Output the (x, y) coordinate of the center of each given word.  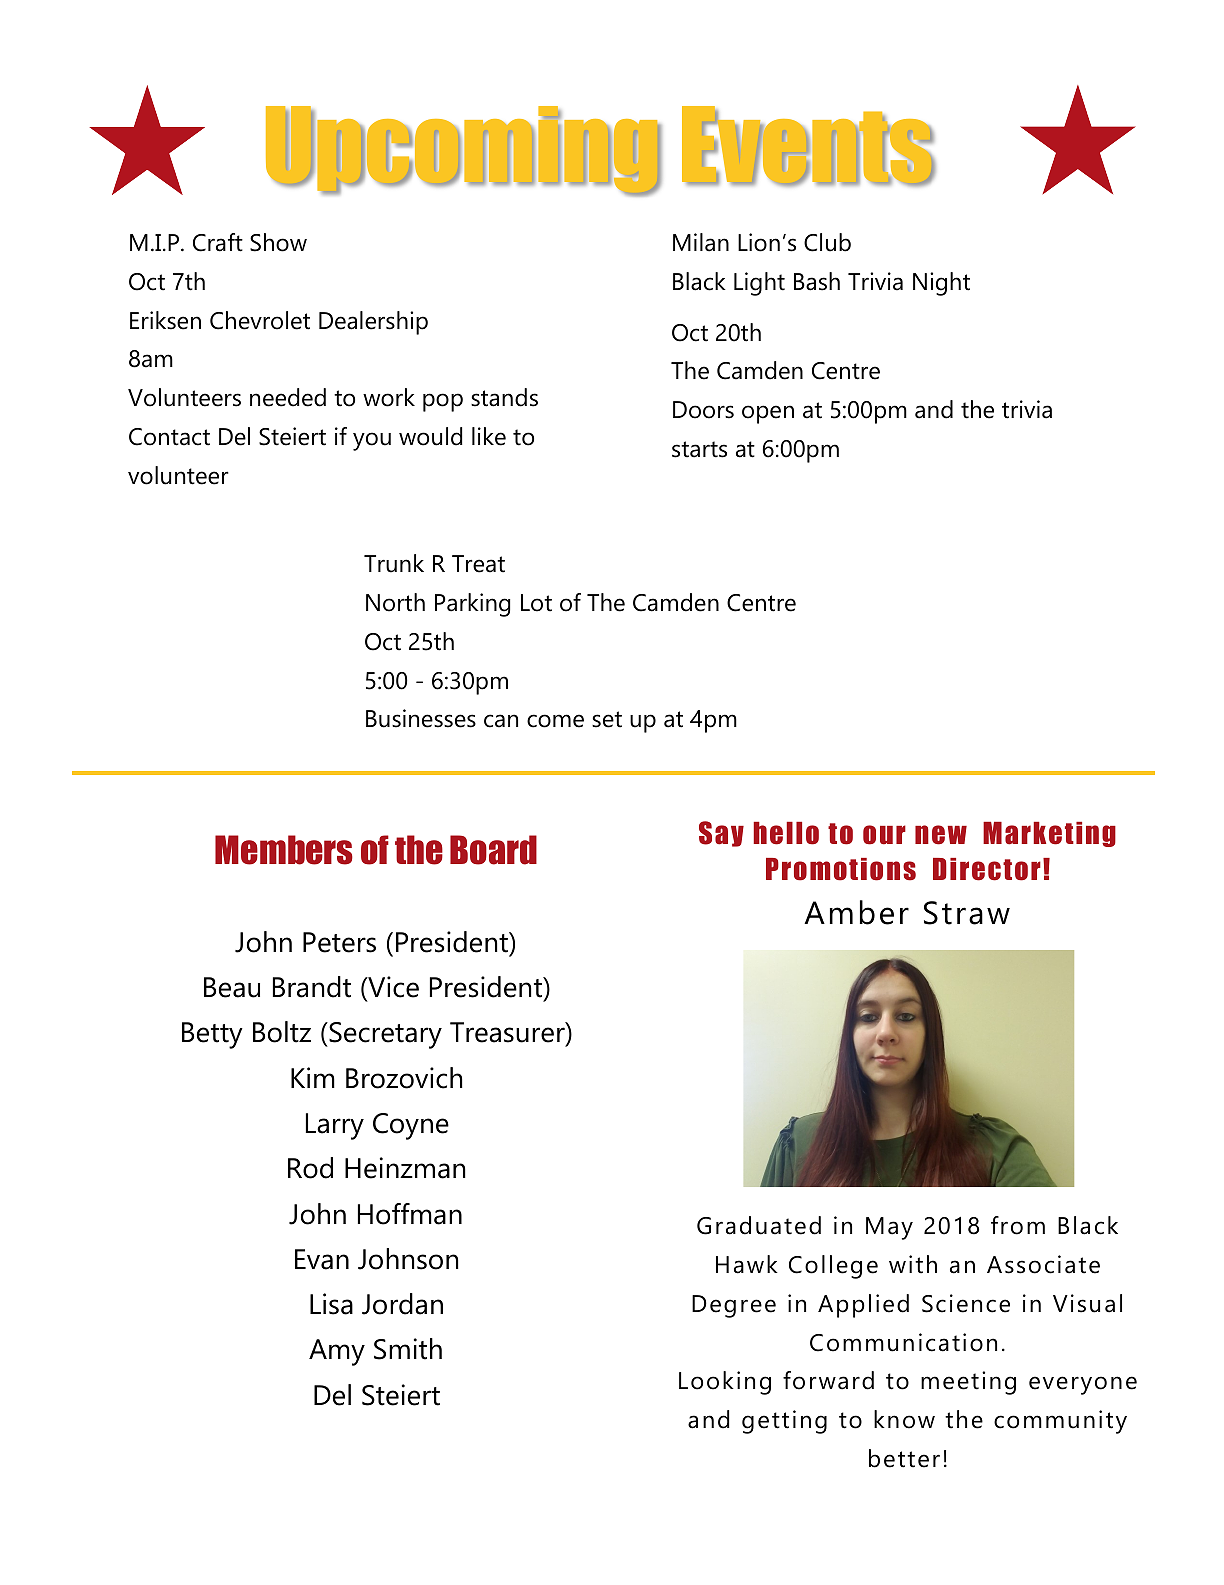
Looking (725, 1383)
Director (987, 869)
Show (278, 242)
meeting (968, 1383)
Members (284, 850)
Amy (337, 1352)
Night (941, 284)
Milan (701, 242)
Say (721, 834)
